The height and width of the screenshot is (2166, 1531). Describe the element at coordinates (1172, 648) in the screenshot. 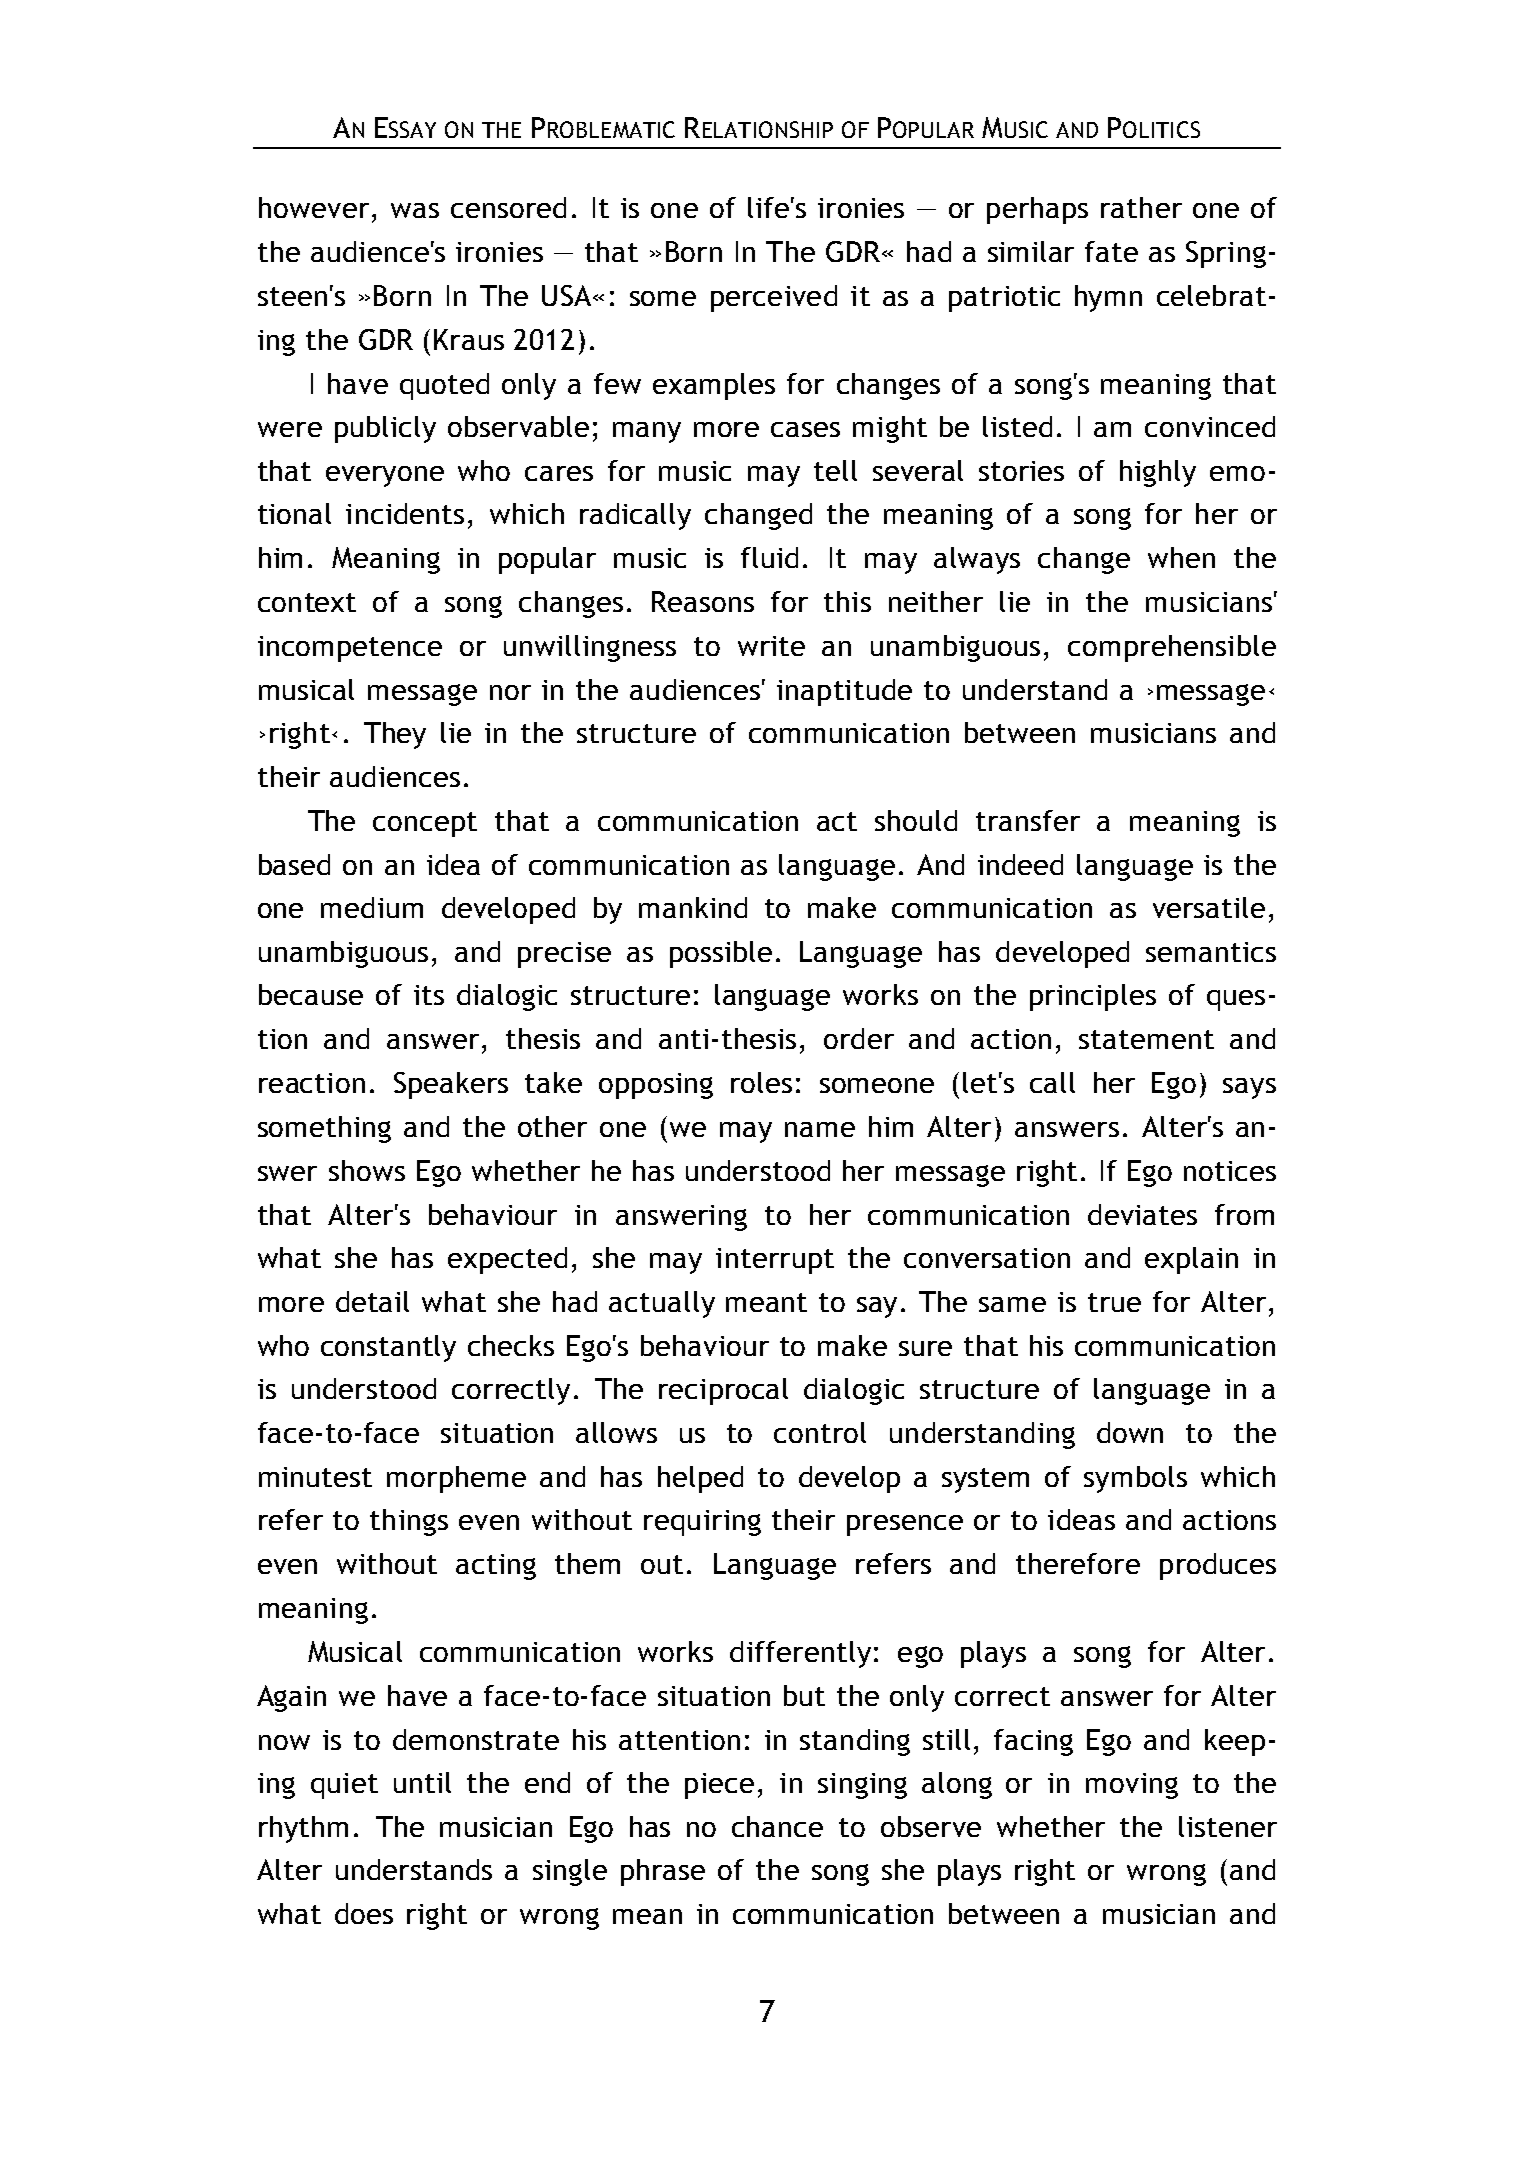

I see `comprehensible` at that location.
